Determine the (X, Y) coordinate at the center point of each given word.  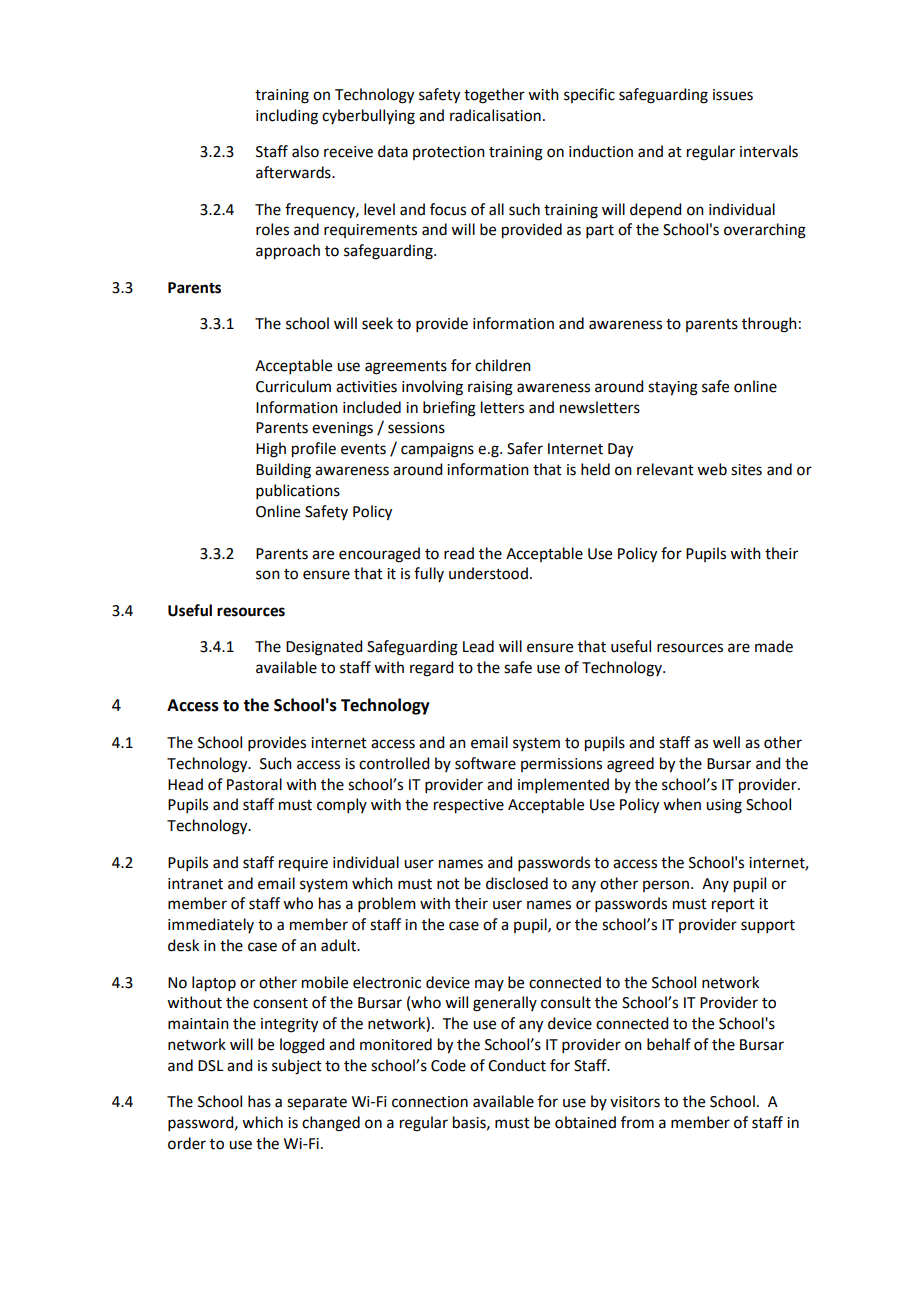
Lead (478, 646)
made (774, 646)
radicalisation (495, 115)
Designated (324, 648)
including (287, 117)
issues (733, 95)
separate (317, 1103)
